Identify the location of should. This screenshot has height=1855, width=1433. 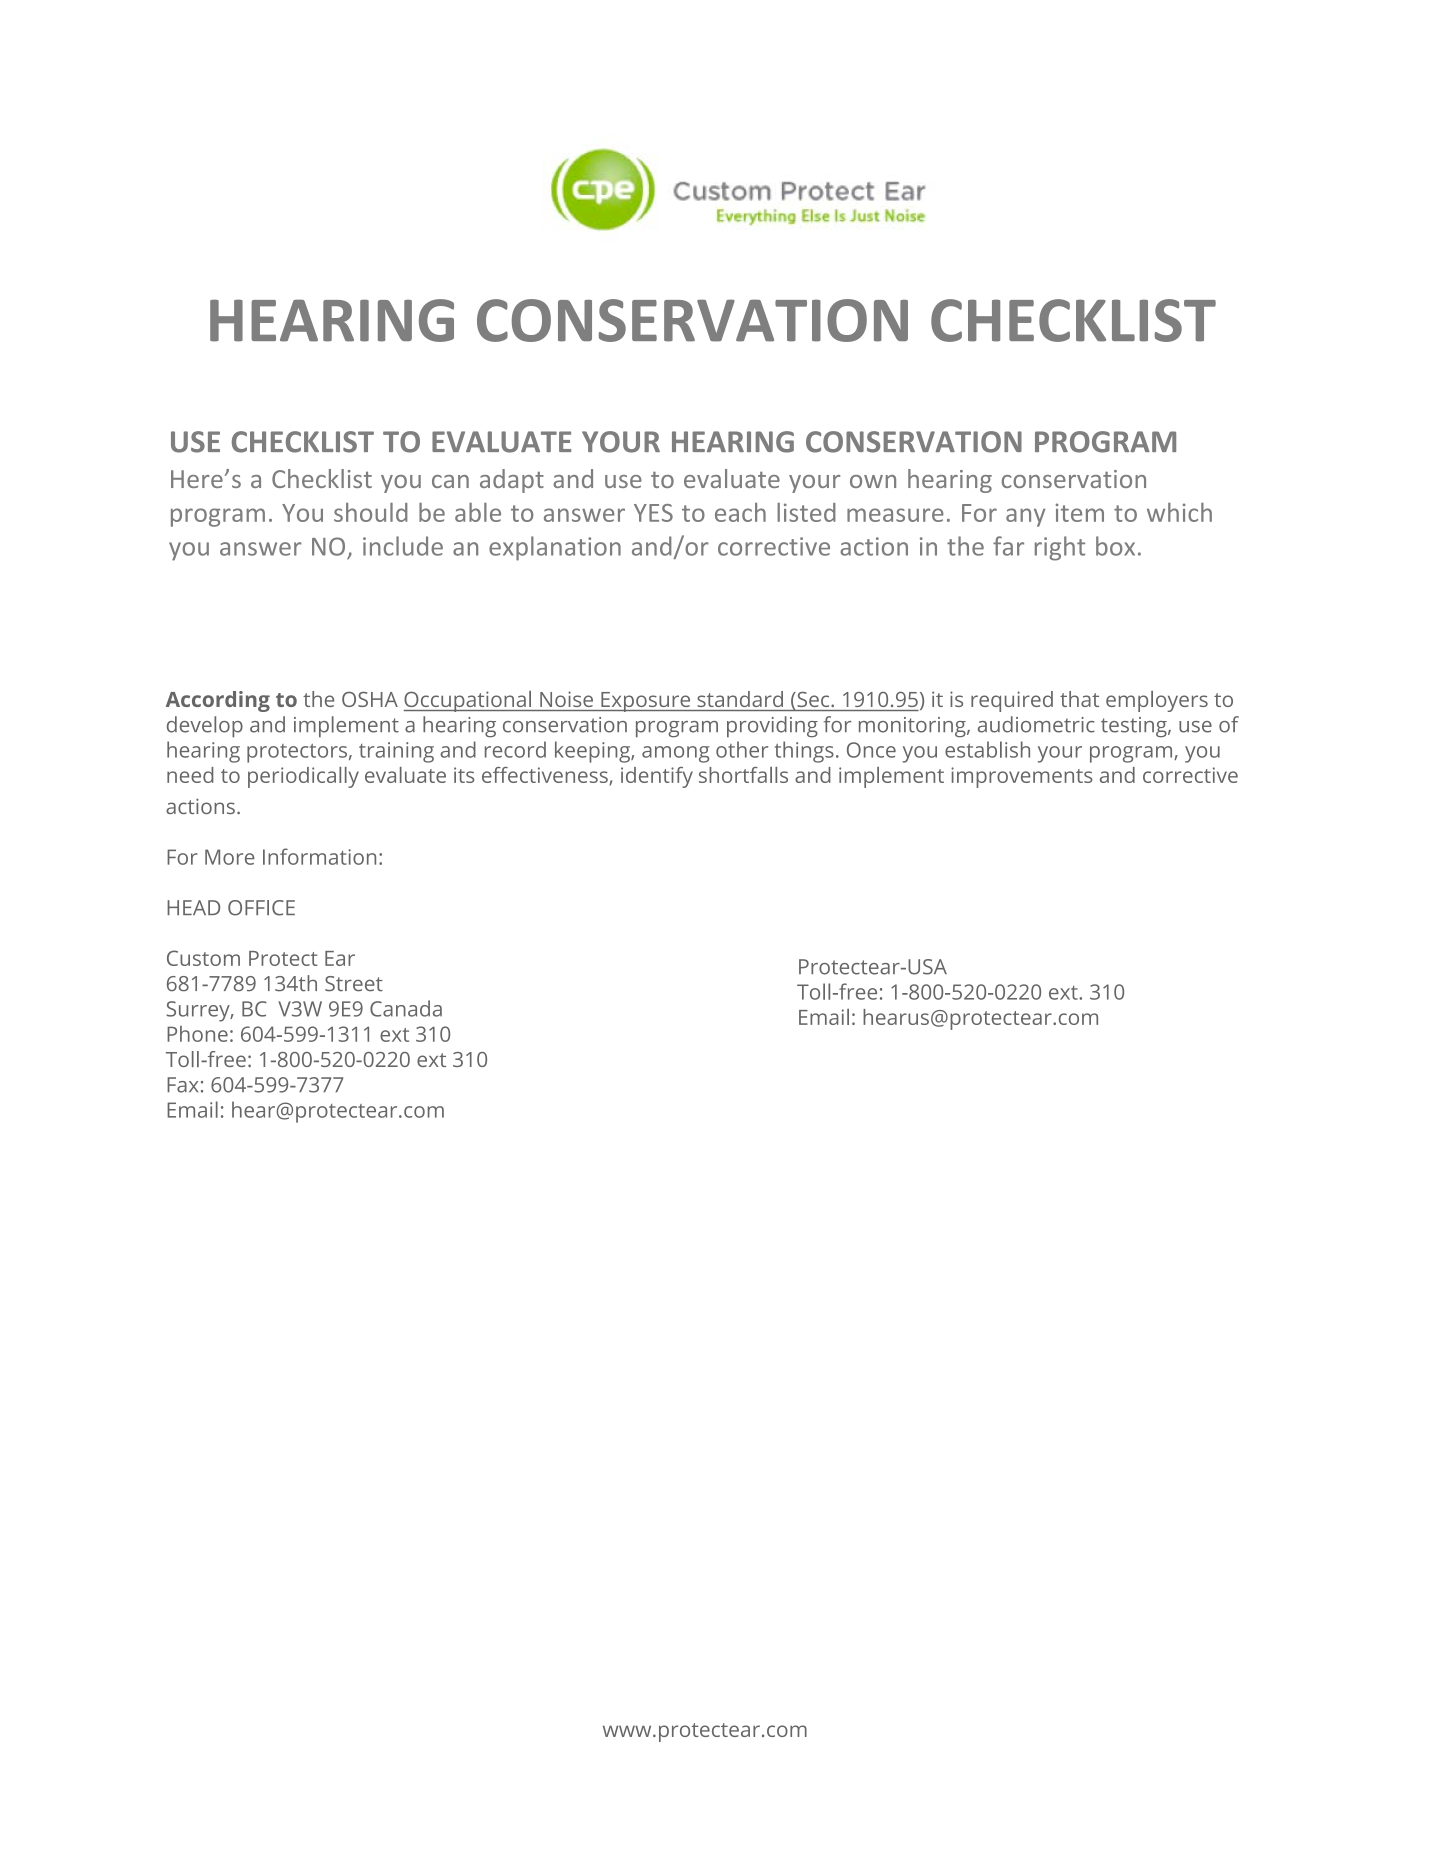
(371, 512).
